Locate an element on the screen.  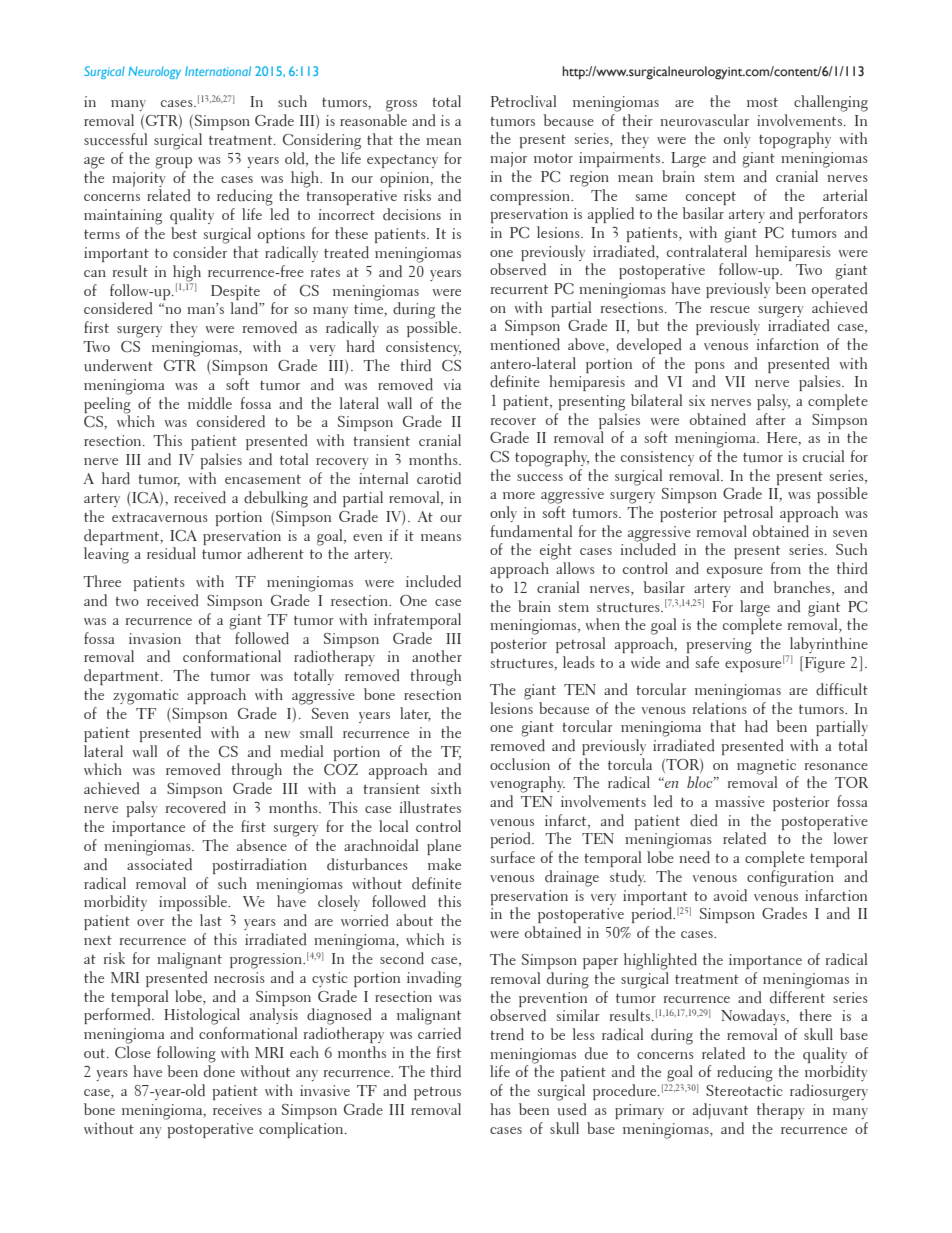
configuration is located at coordinates (790, 878).
